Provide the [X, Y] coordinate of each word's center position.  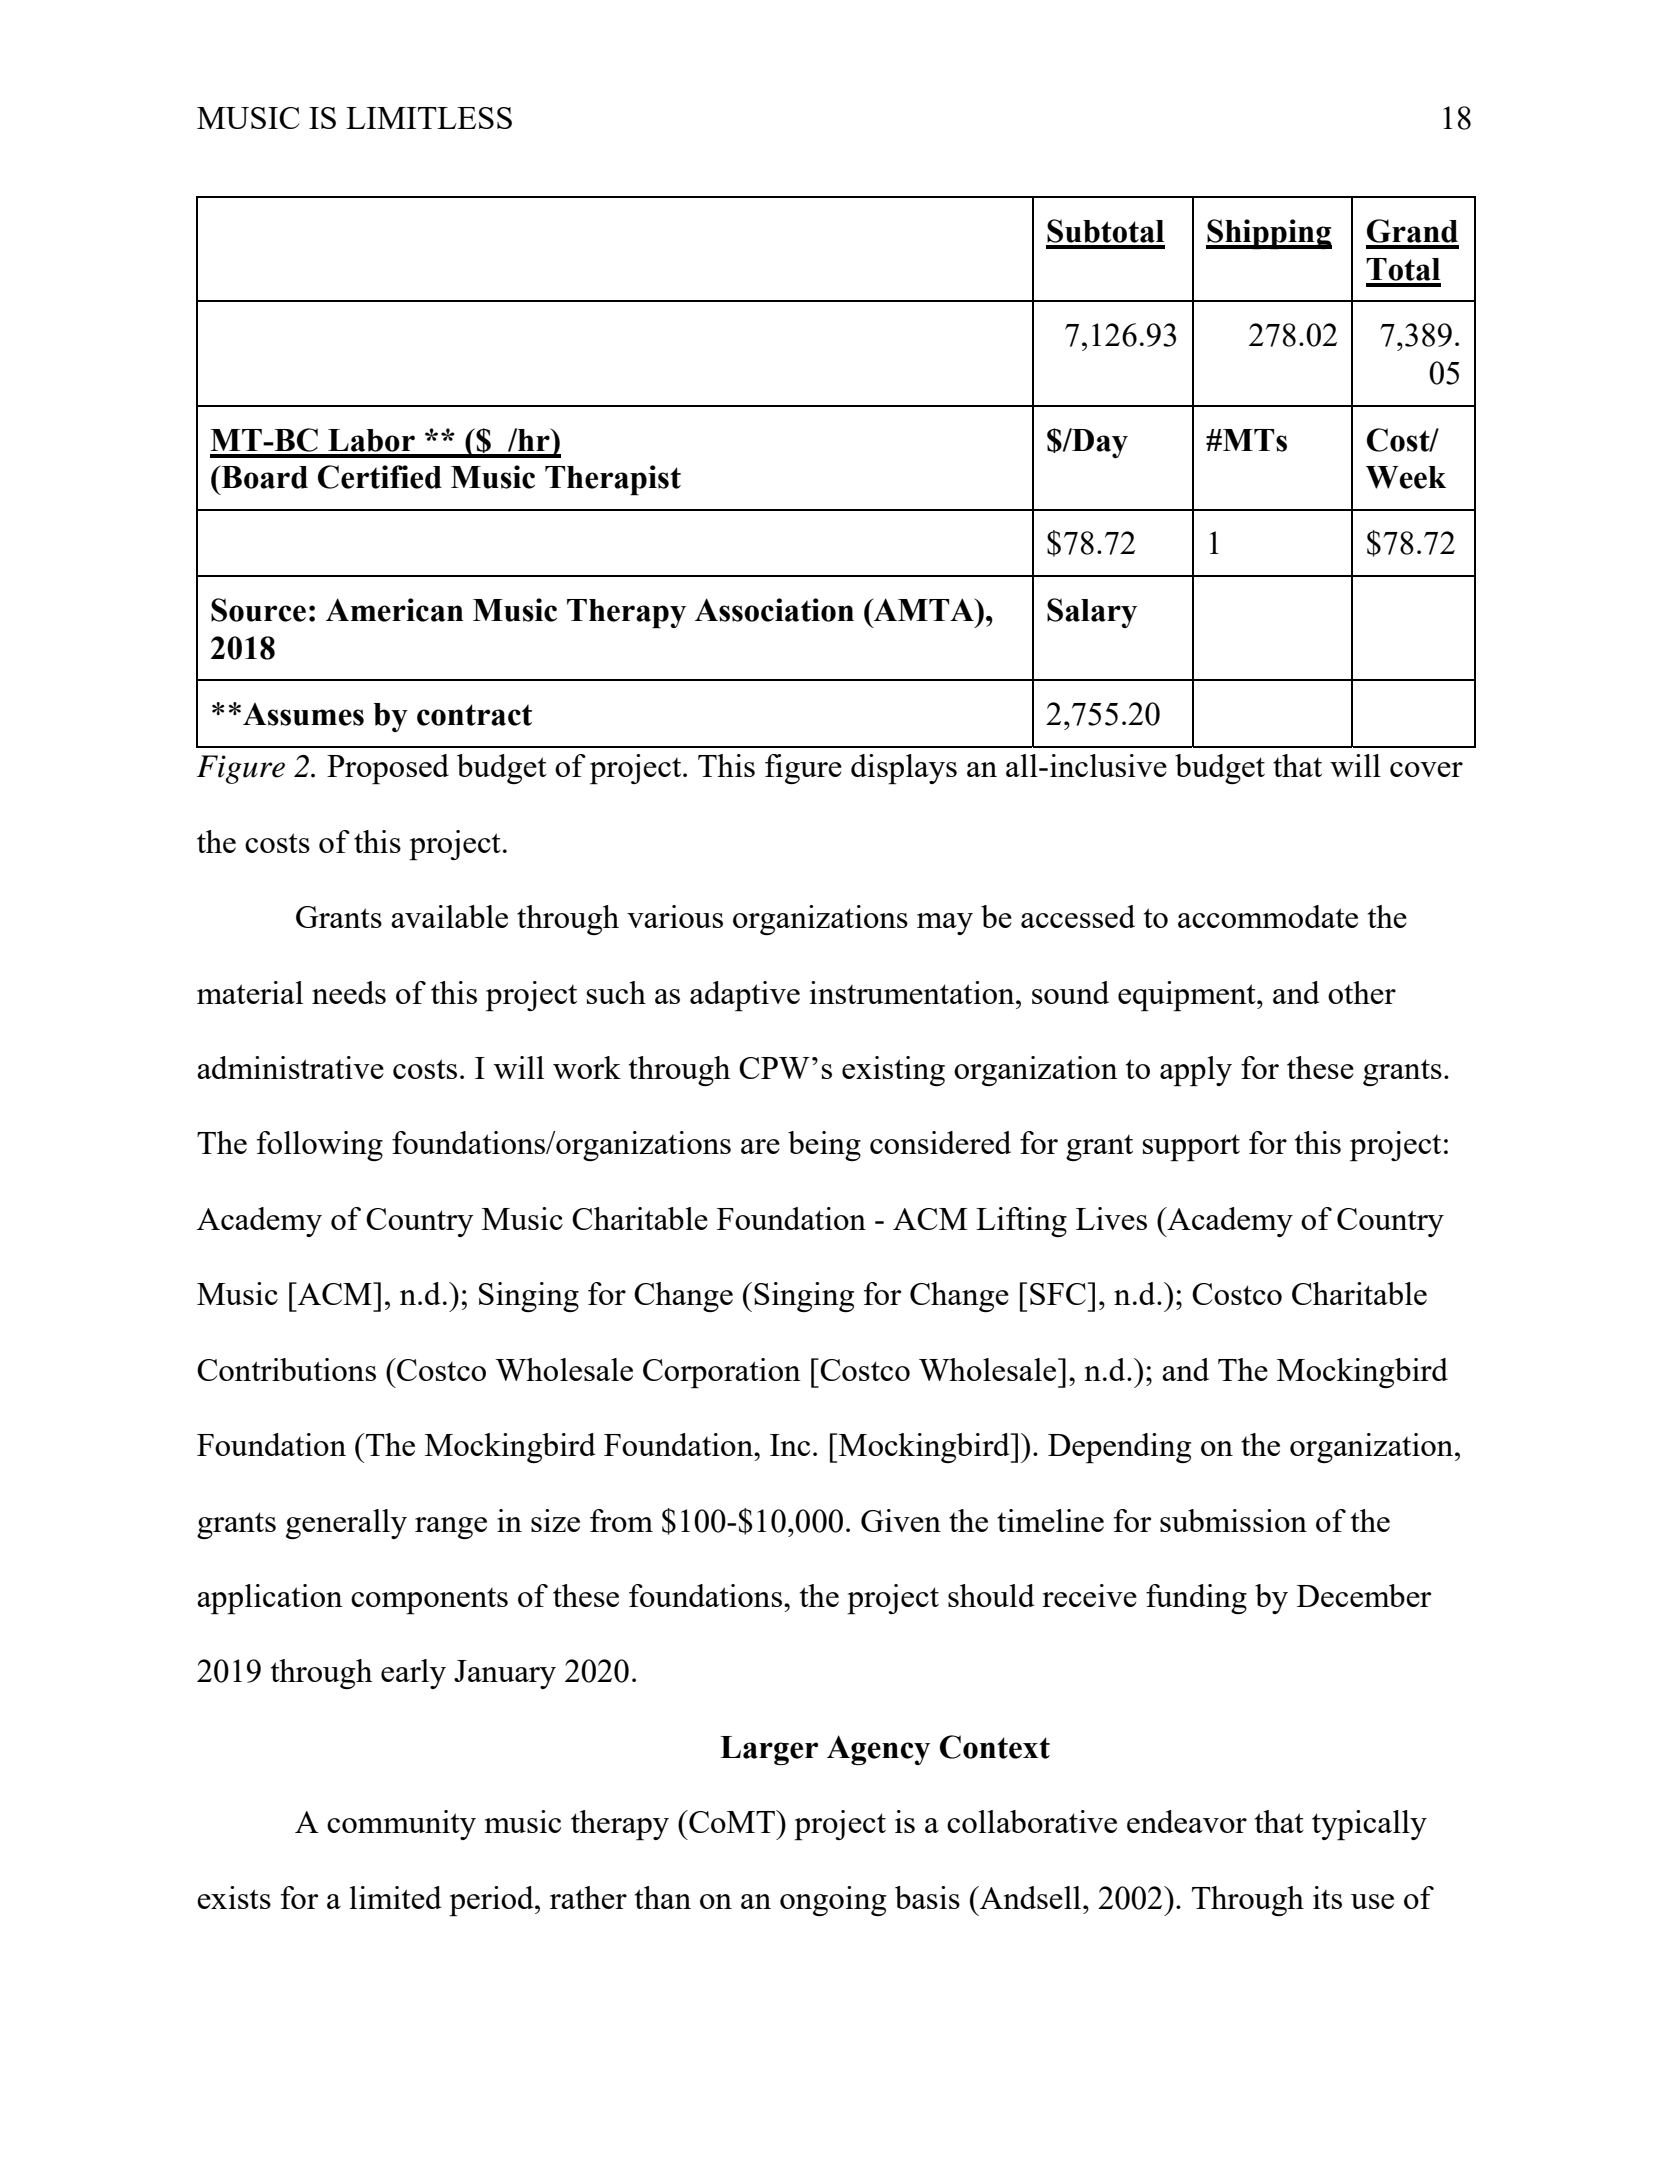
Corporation [722, 1373]
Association [774, 610]
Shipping [1269, 234]
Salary [1092, 613]
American [395, 610]
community [401, 1825]
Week [1406, 477]
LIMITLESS [429, 118]
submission [1233, 1520]
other [1362, 992]
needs [349, 992]
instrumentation [913, 992]
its [1327, 1897]
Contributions [286, 1369]
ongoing [833, 1901]
